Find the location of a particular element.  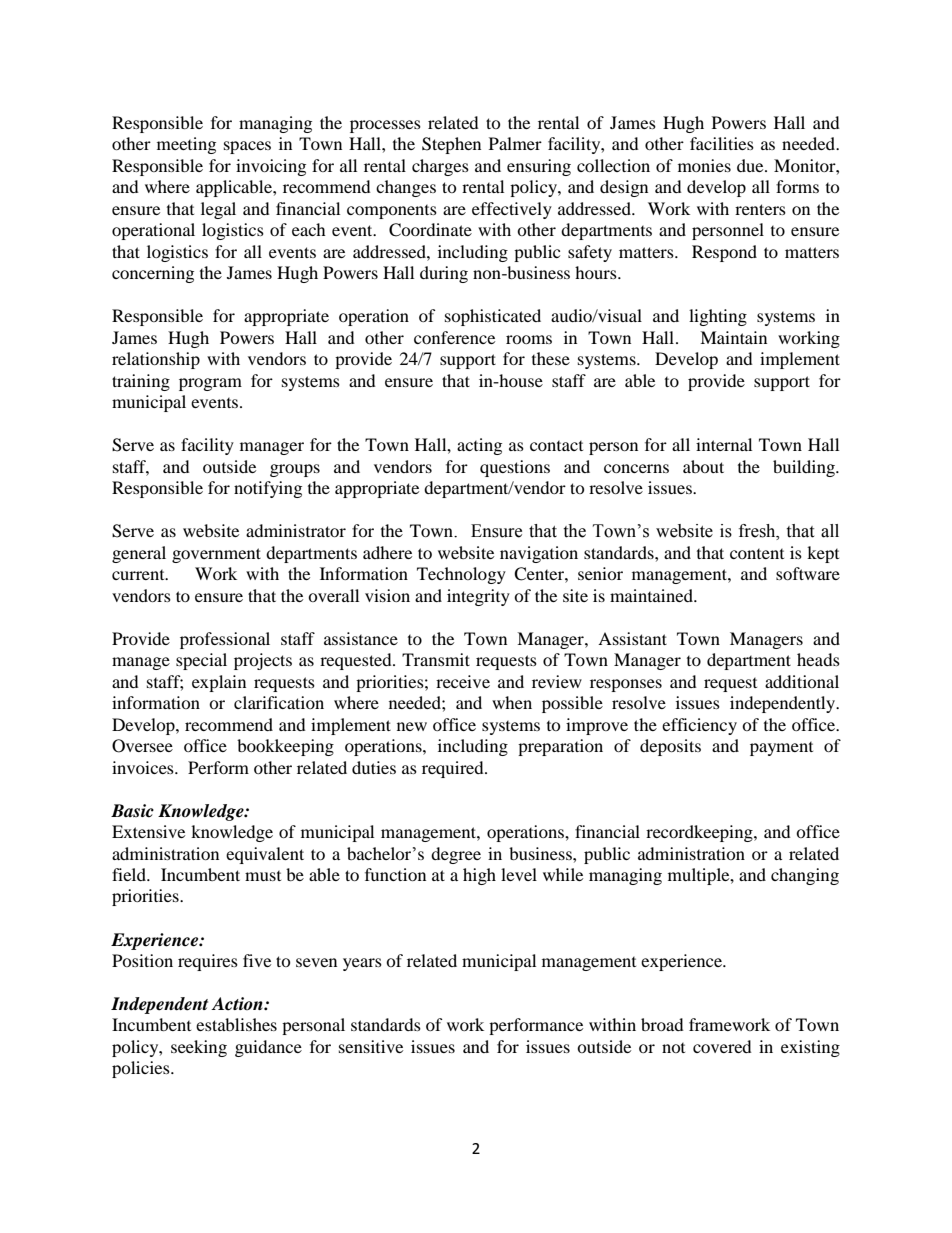

covered is located at coordinates (722, 1046).
